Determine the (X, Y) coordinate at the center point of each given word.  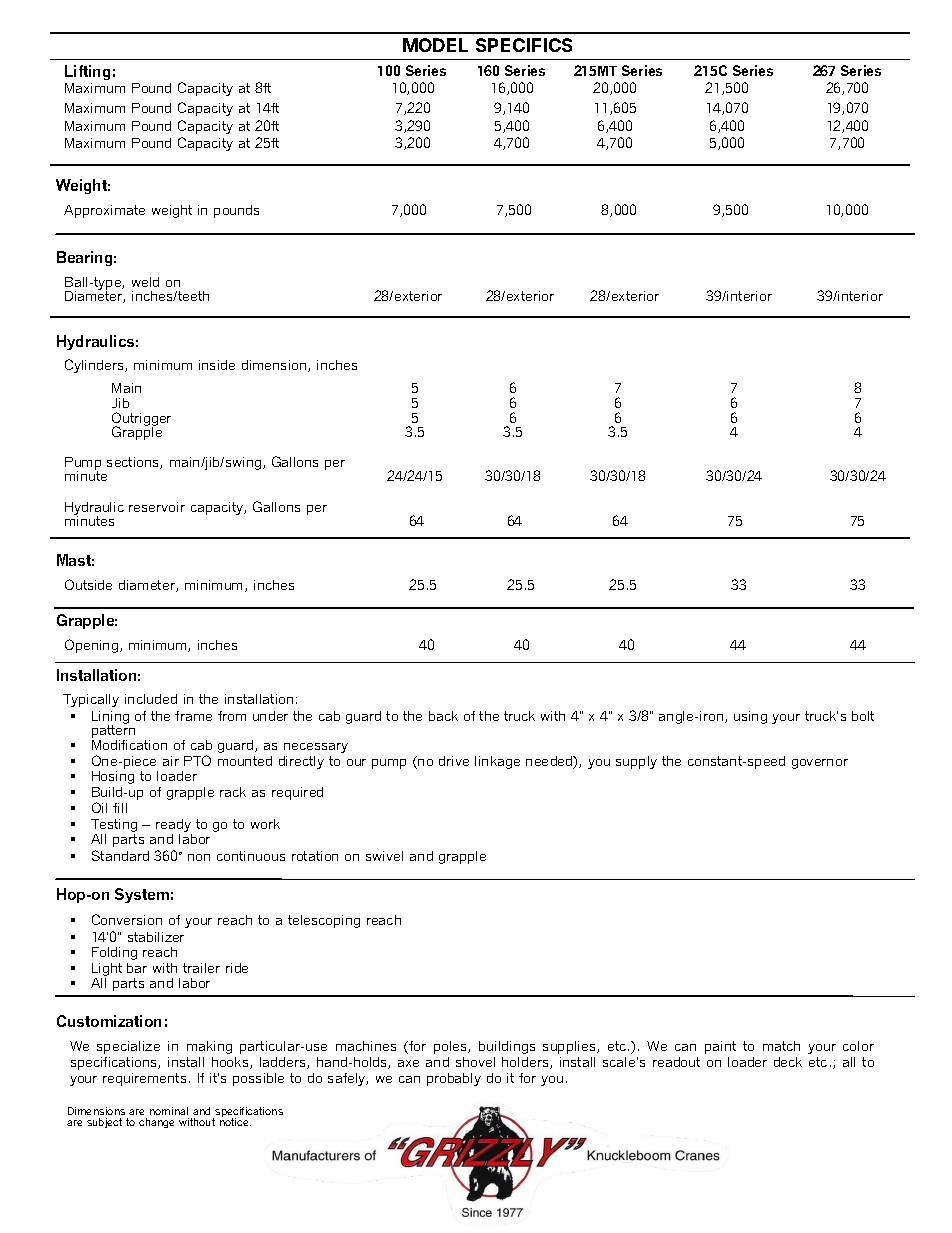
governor (820, 764)
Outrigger (141, 420)
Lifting (87, 74)
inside (217, 365)
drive (454, 761)
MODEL (435, 45)
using (750, 717)
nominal (169, 1111)
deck (788, 1062)
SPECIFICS (524, 45)
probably (454, 1079)
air (171, 761)
